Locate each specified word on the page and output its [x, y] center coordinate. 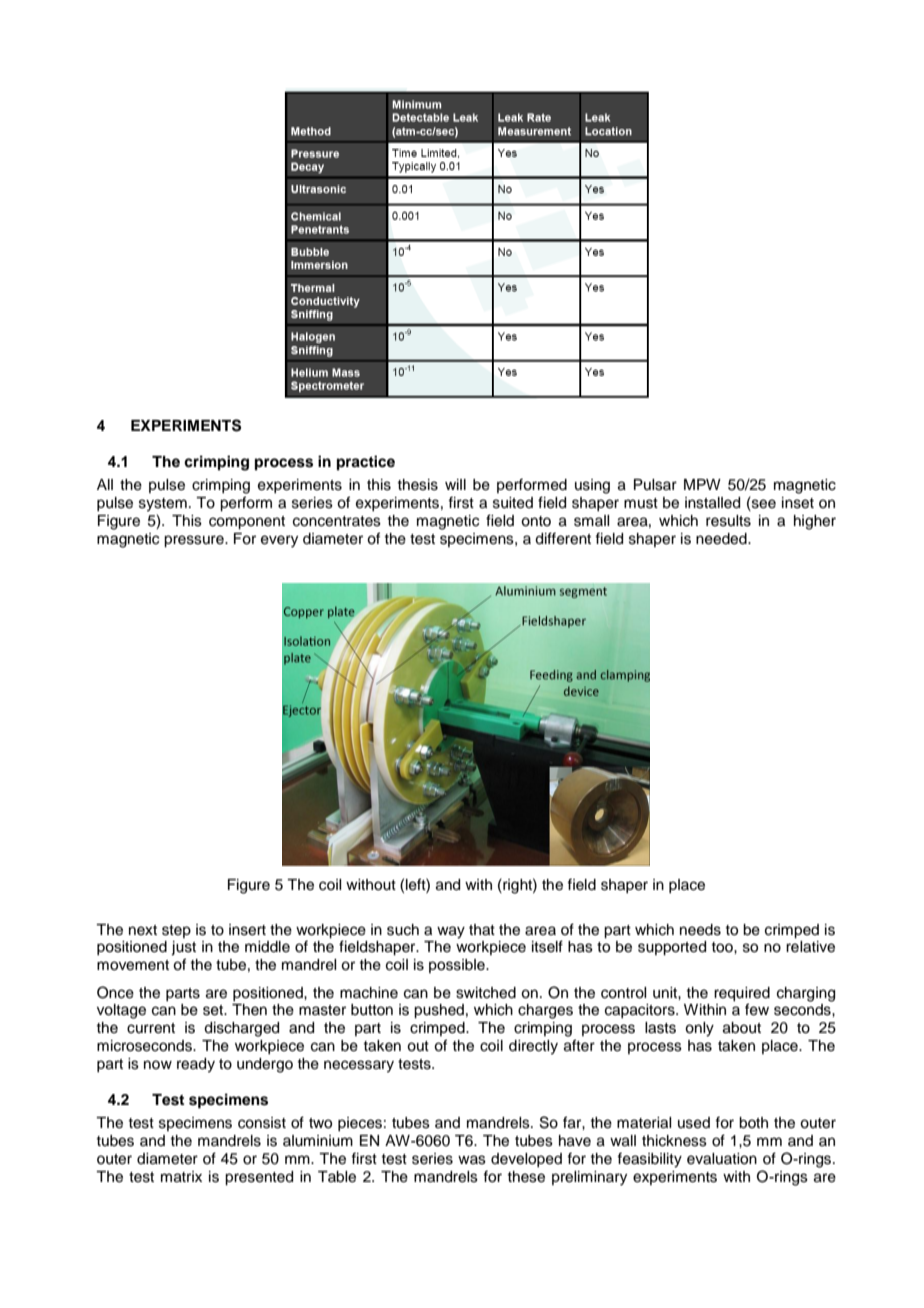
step [176, 931]
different [563, 538]
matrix [181, 1177]
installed [712, 503]
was [472, 1160]
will [455, 484]
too [723, 947]
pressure [195, 541]
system [163, 505]
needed [722, 539]
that [482, 930]
